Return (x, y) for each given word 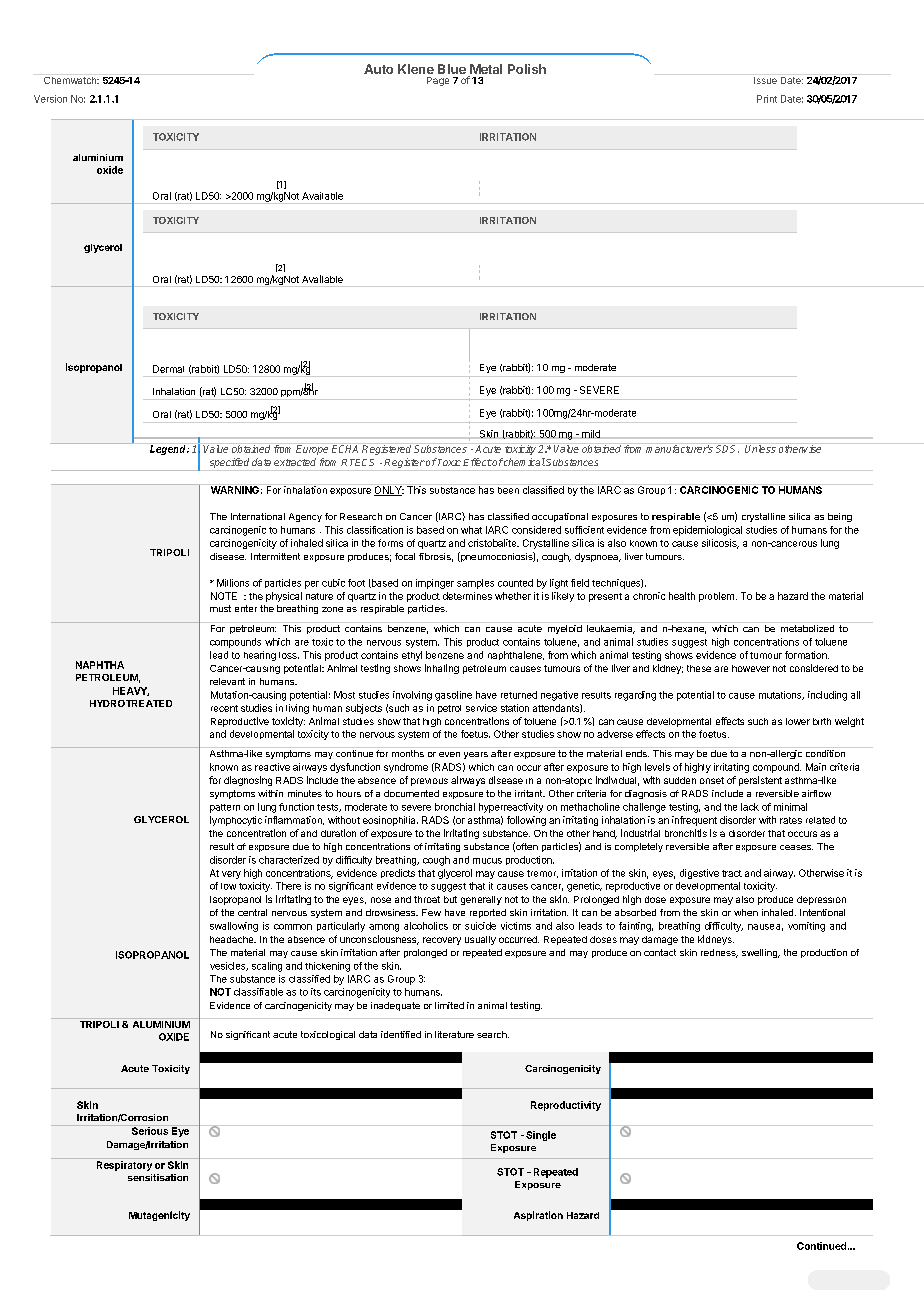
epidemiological (707, 531)
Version (50, 99)
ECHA (346, 448)
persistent (760, 781)
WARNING (234, 489)
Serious (150, 1130)
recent (224, 708)
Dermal (168, 369)
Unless (760, 448)
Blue (452, 69)
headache (233, 939)
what (471, 530)
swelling (760, 953)
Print (767, 99)
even (449, 754)
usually (480, 940)
